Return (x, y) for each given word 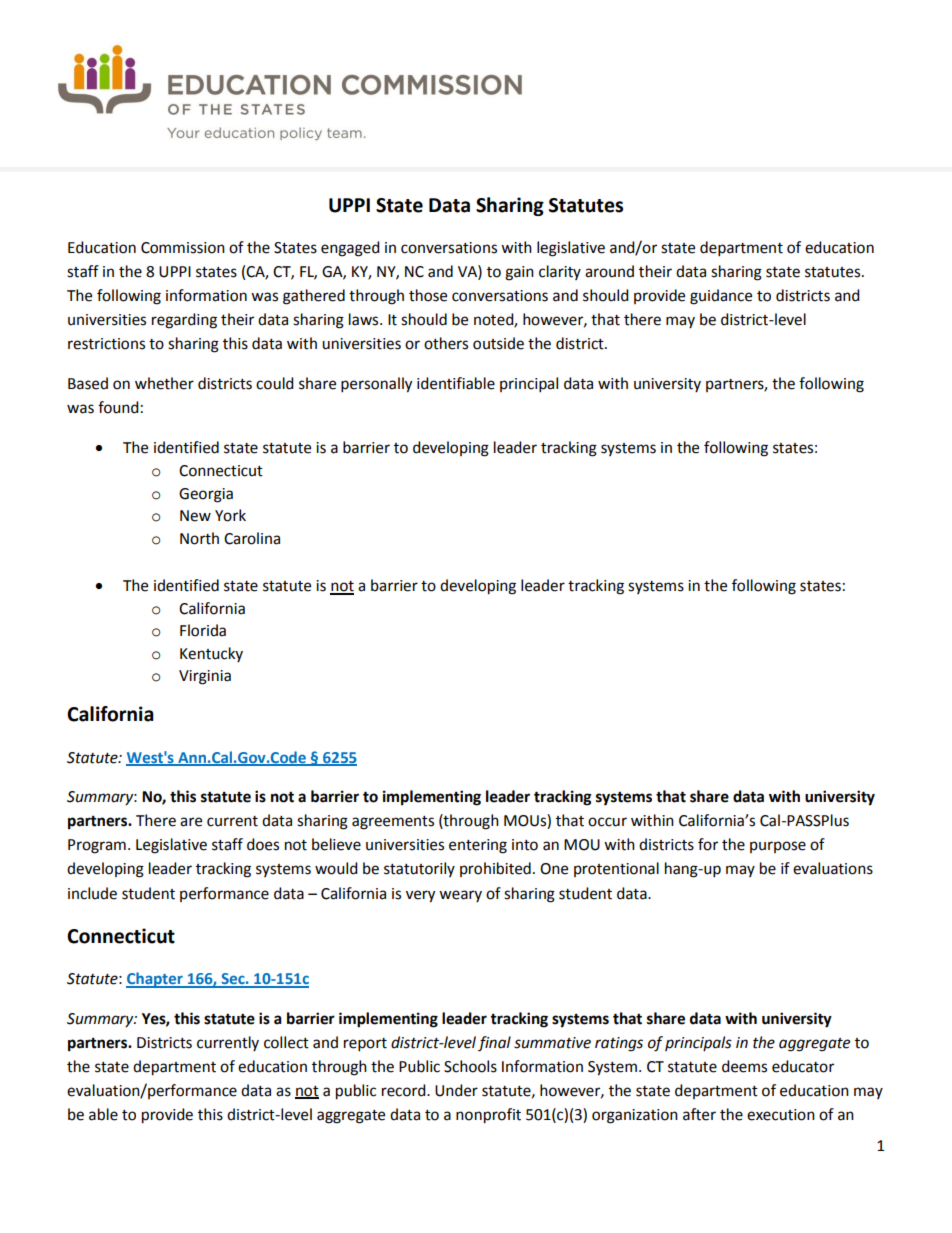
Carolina (252, 538)
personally (376, 385)
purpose (778, 847)
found (118, 407)
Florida (203, 630)
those (428, 295)
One (554, 869)
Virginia (205, 677)
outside (498, 343)
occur (607, 822)
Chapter (155, 980)
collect (286, 1042)
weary (460, 896)
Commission (183, 248)
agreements (393, 823)
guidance (721, 297)
